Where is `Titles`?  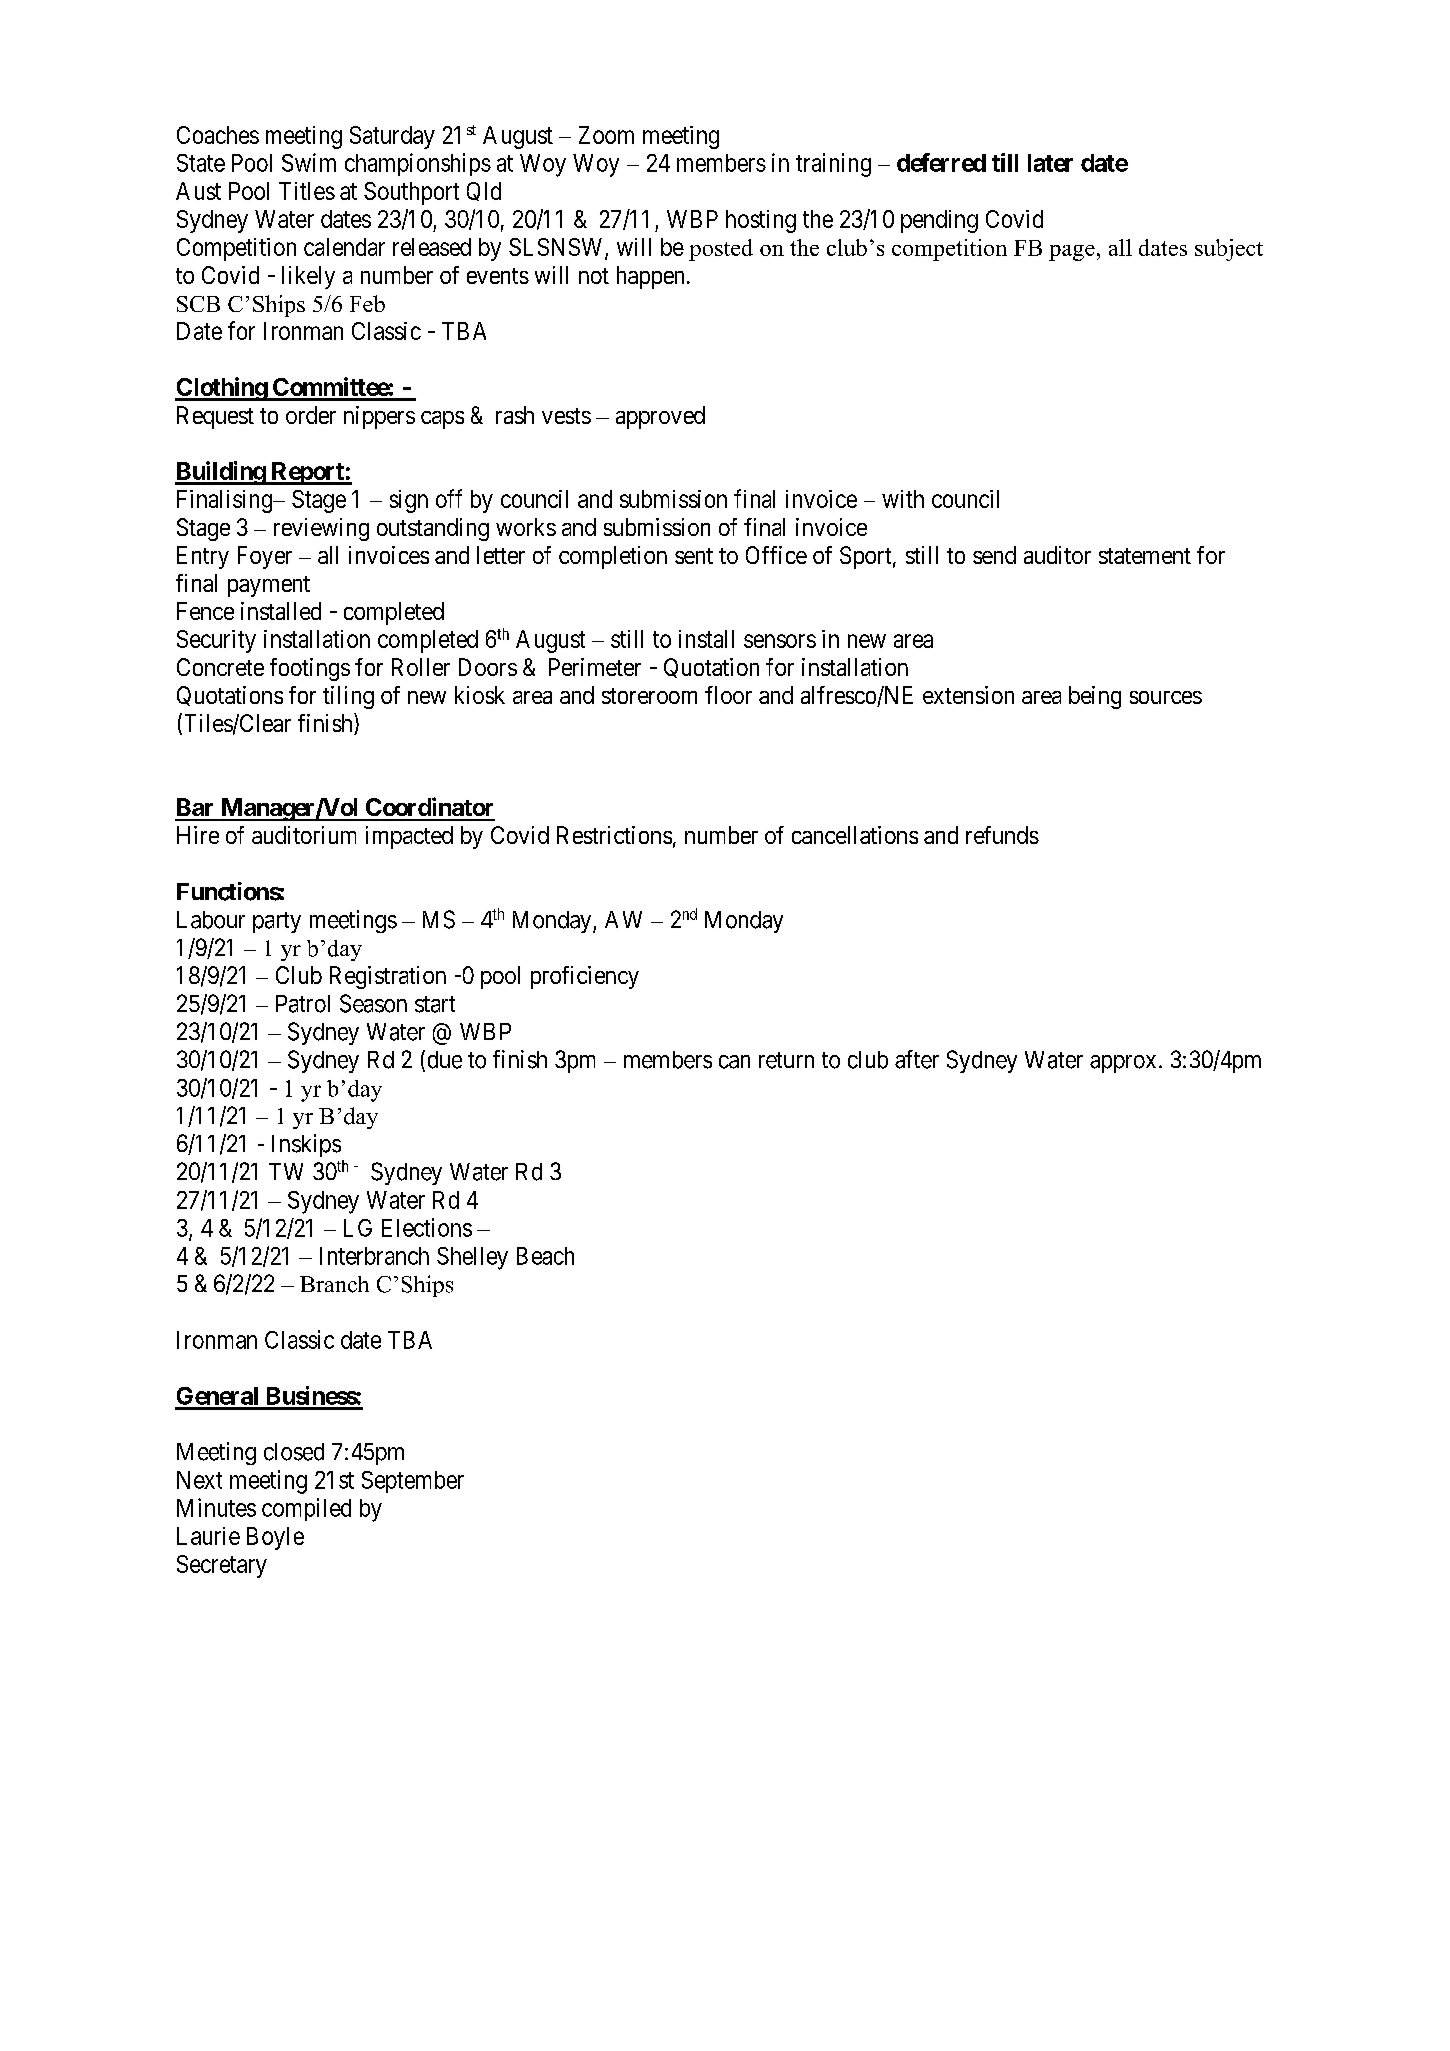
Titles is located at coordinates (307, 191).
